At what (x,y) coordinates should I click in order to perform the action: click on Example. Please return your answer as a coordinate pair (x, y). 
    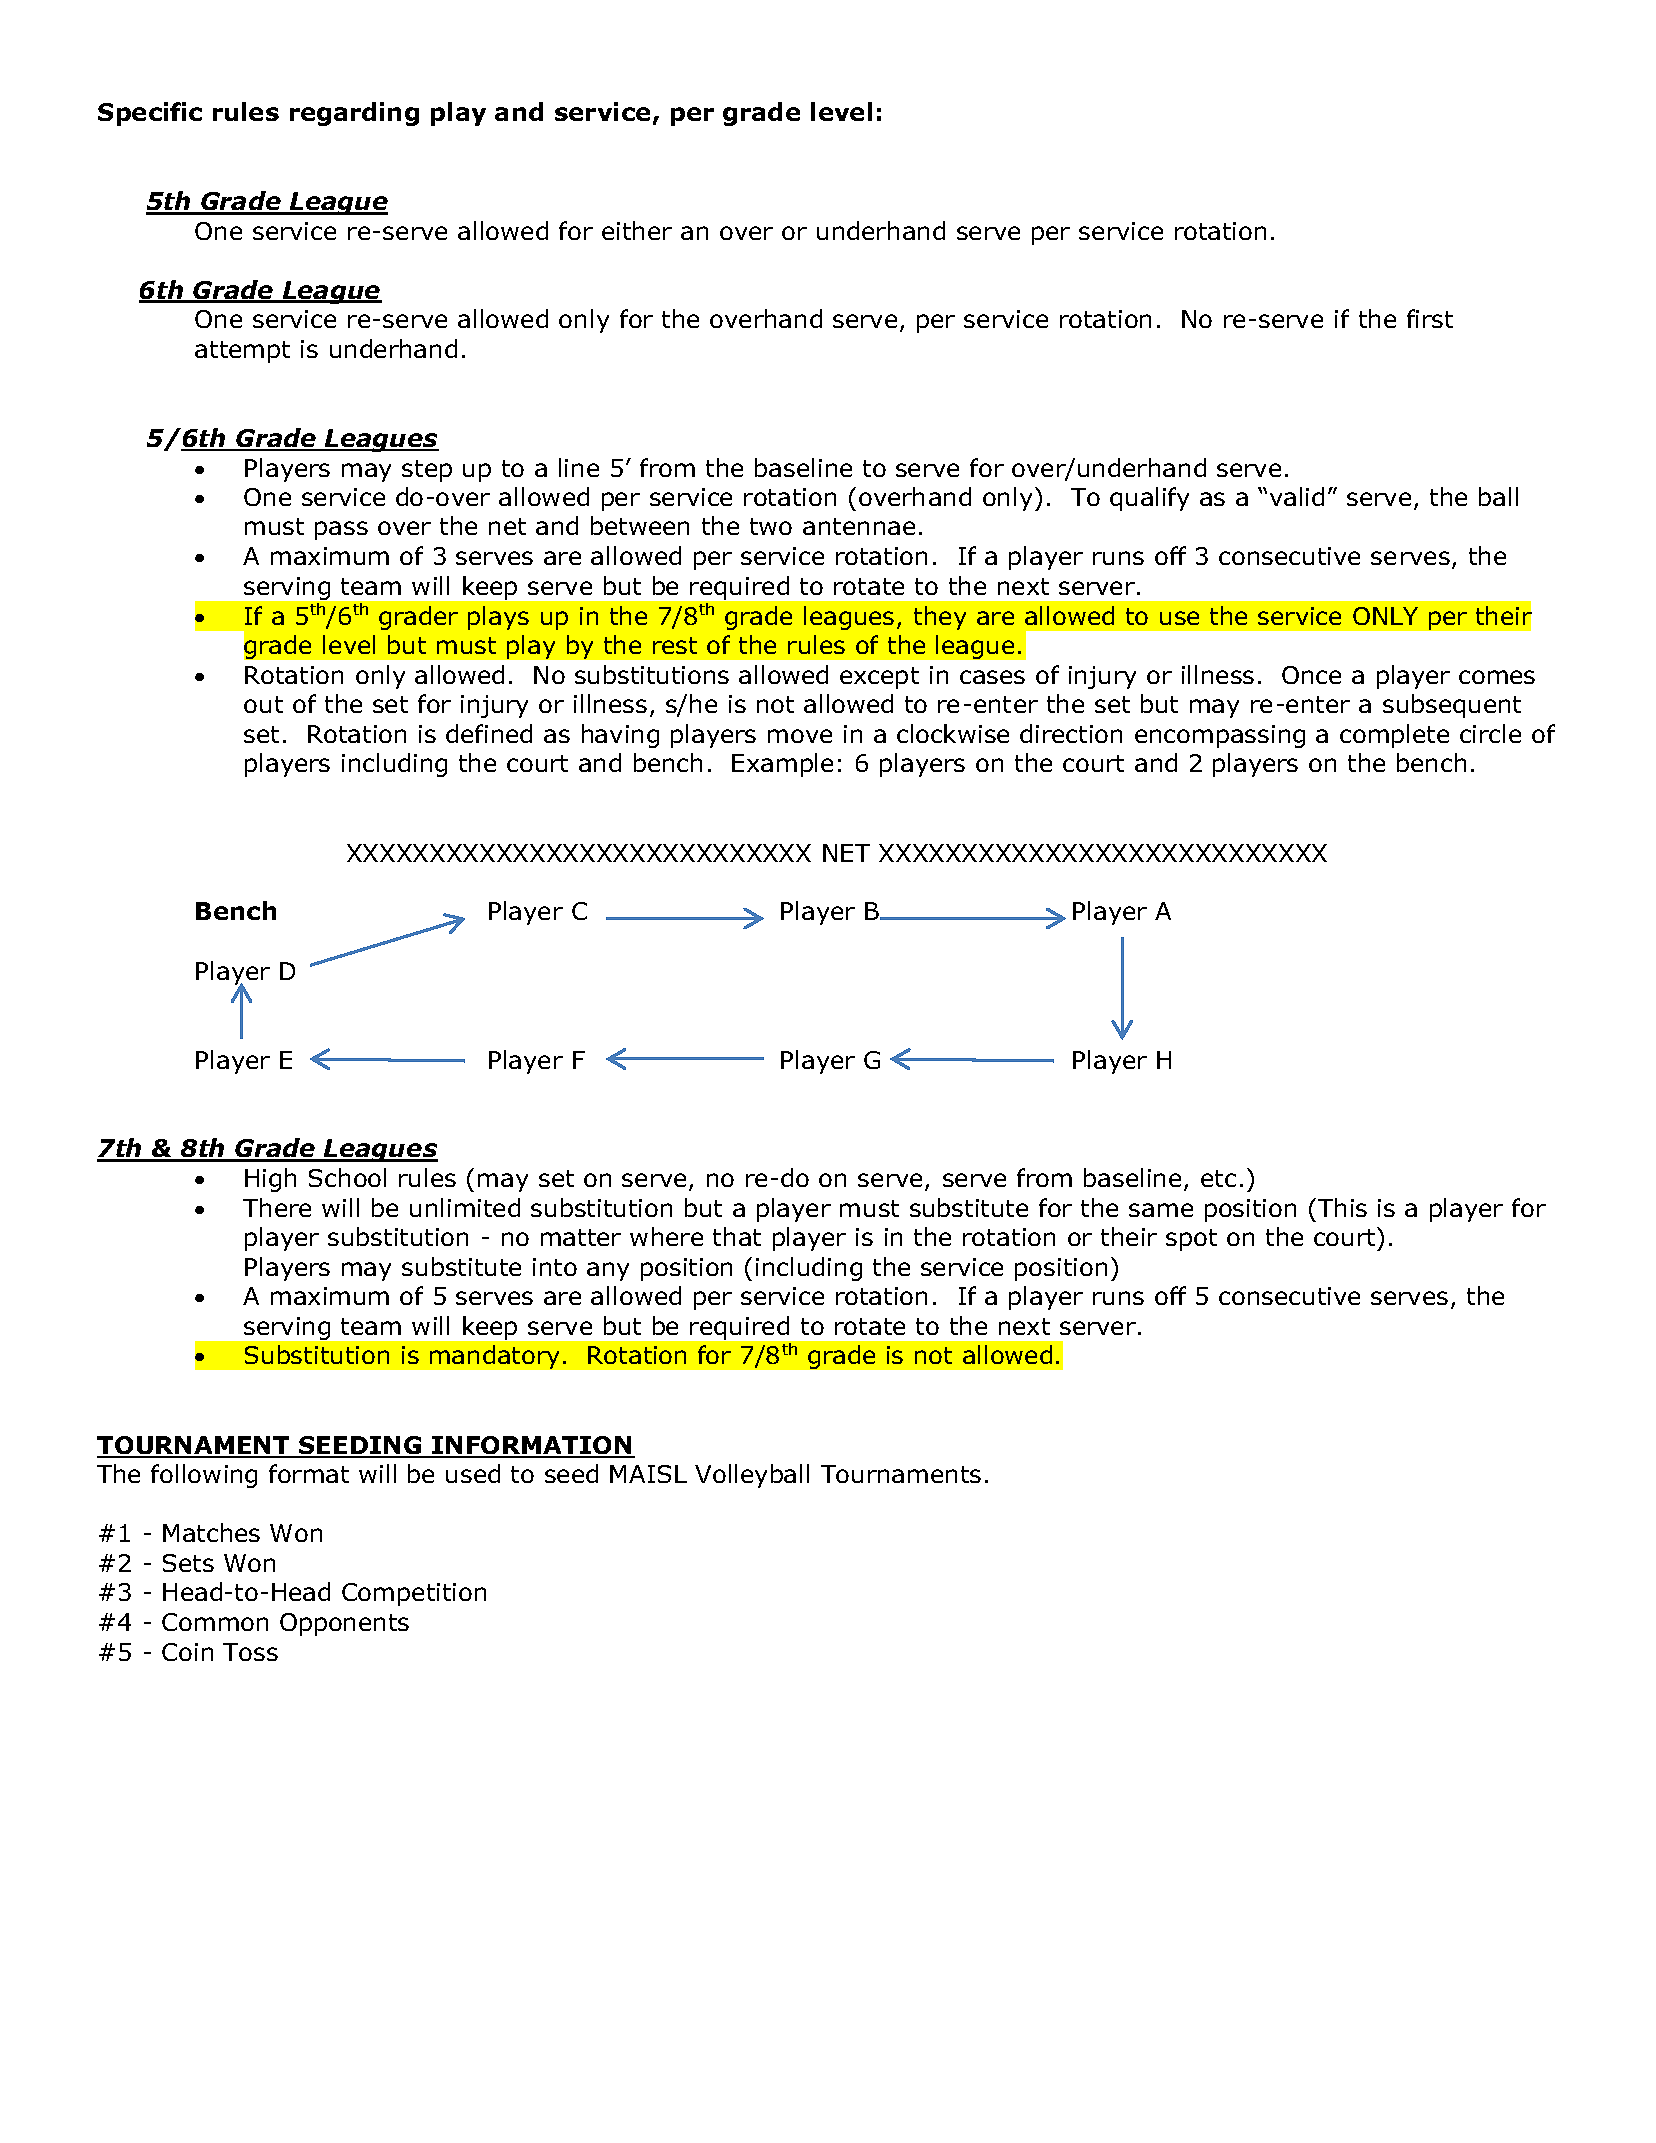
    Looking at the image, I should click on (782, 765).
